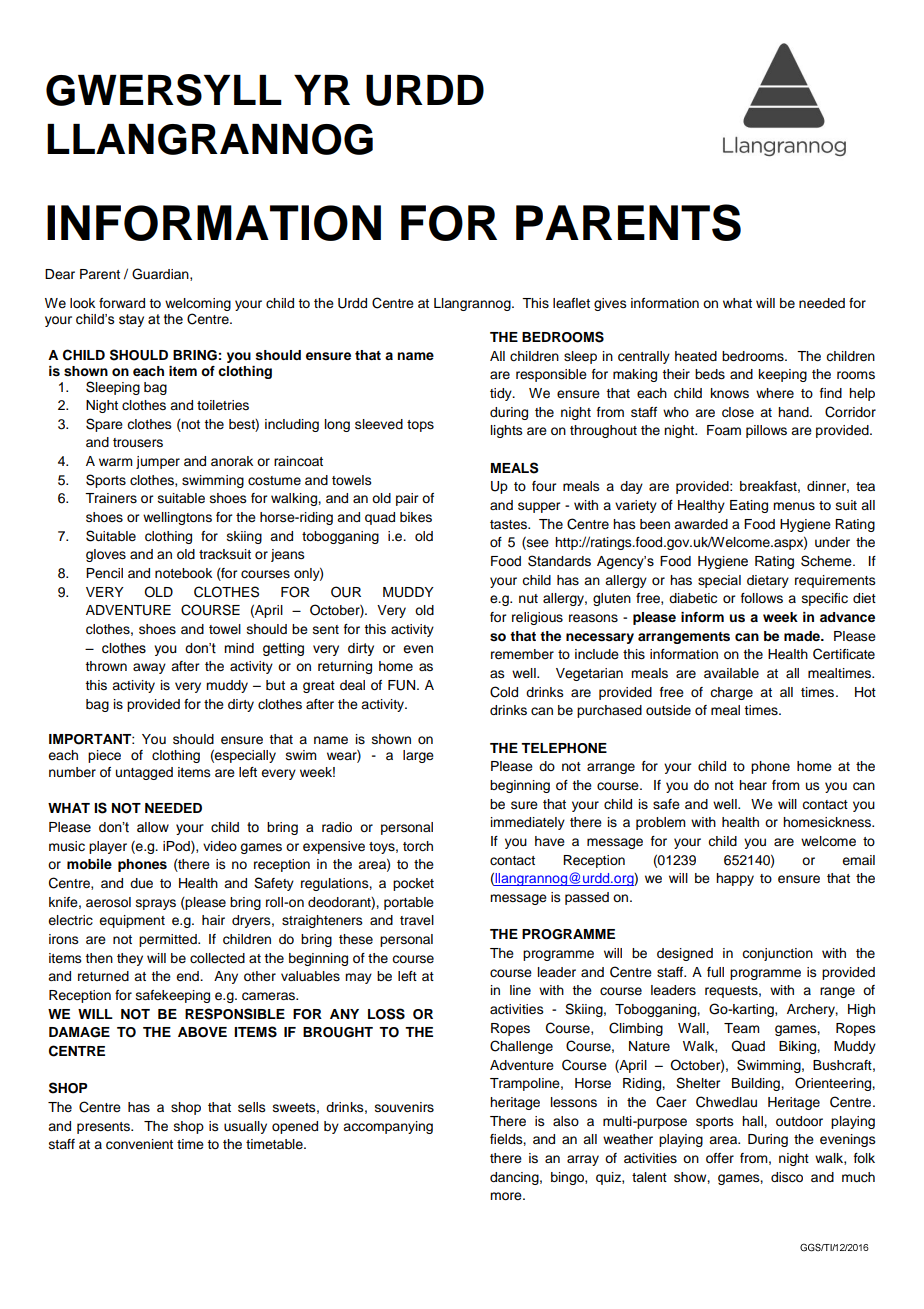 Image resolution: width=924 pixels, height=1309 pixels. What do you see at coordinates (522, 654) in the document?
I see `remember` at bounding box center [522, 654].
